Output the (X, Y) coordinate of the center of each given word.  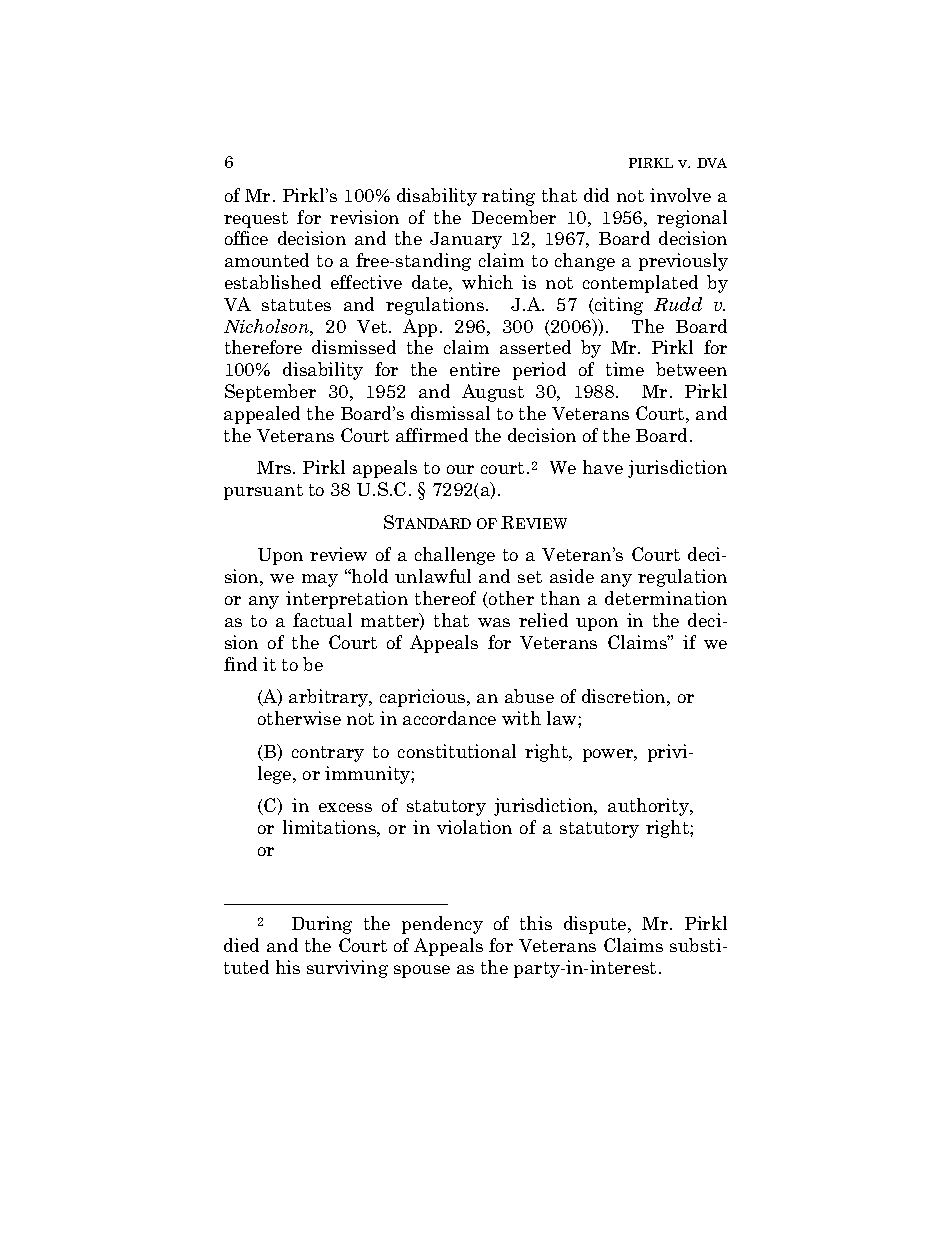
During (322, 925)
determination (666, 598)
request (256, 220)
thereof (445, 598)
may (320, 580)
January (466, 240)
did (596, 195)
